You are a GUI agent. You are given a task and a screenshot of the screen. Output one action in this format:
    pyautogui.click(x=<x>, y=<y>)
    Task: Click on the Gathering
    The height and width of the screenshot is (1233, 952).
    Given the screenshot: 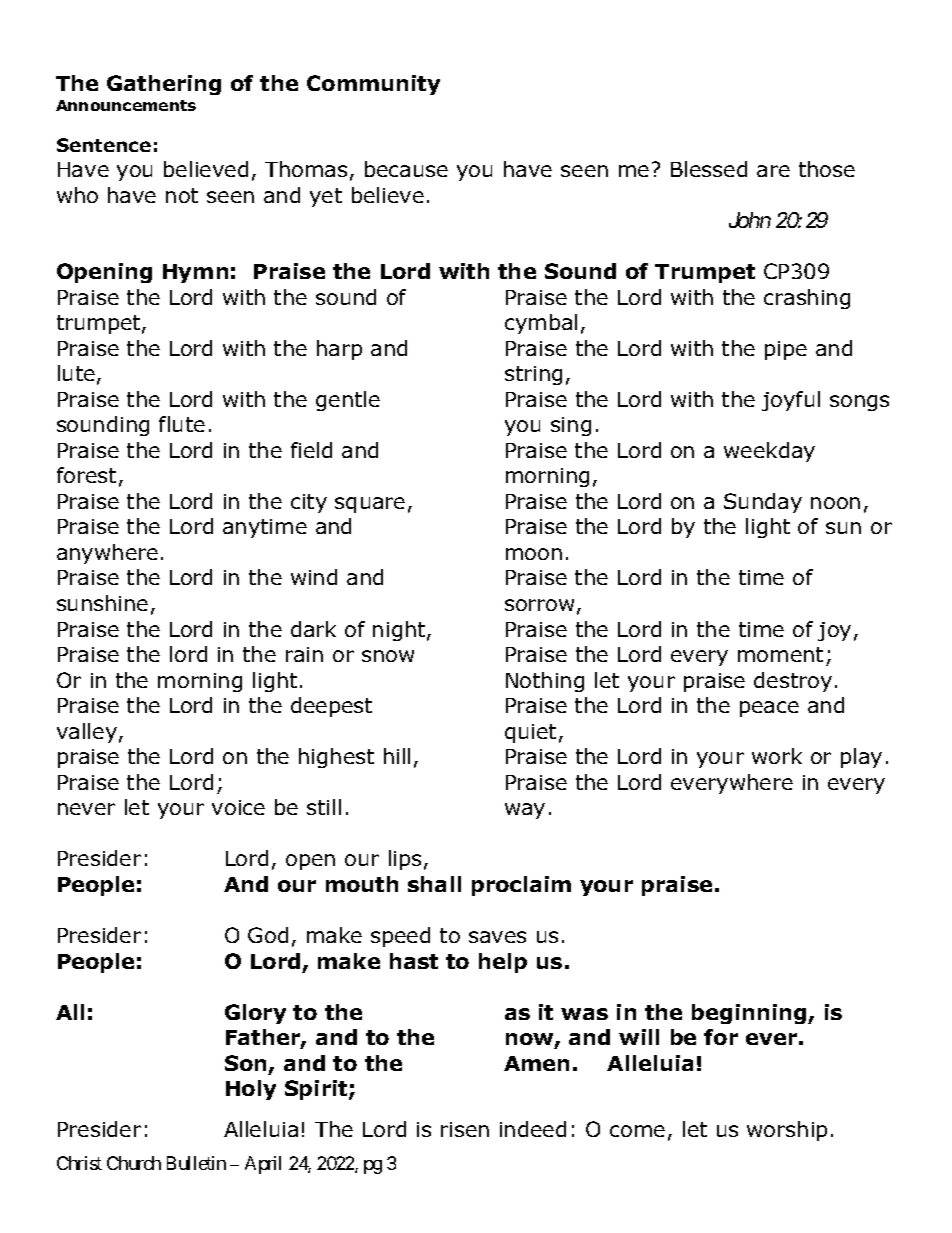 What is the action you would take?
    pyautogui.click(x=164, y=85)
